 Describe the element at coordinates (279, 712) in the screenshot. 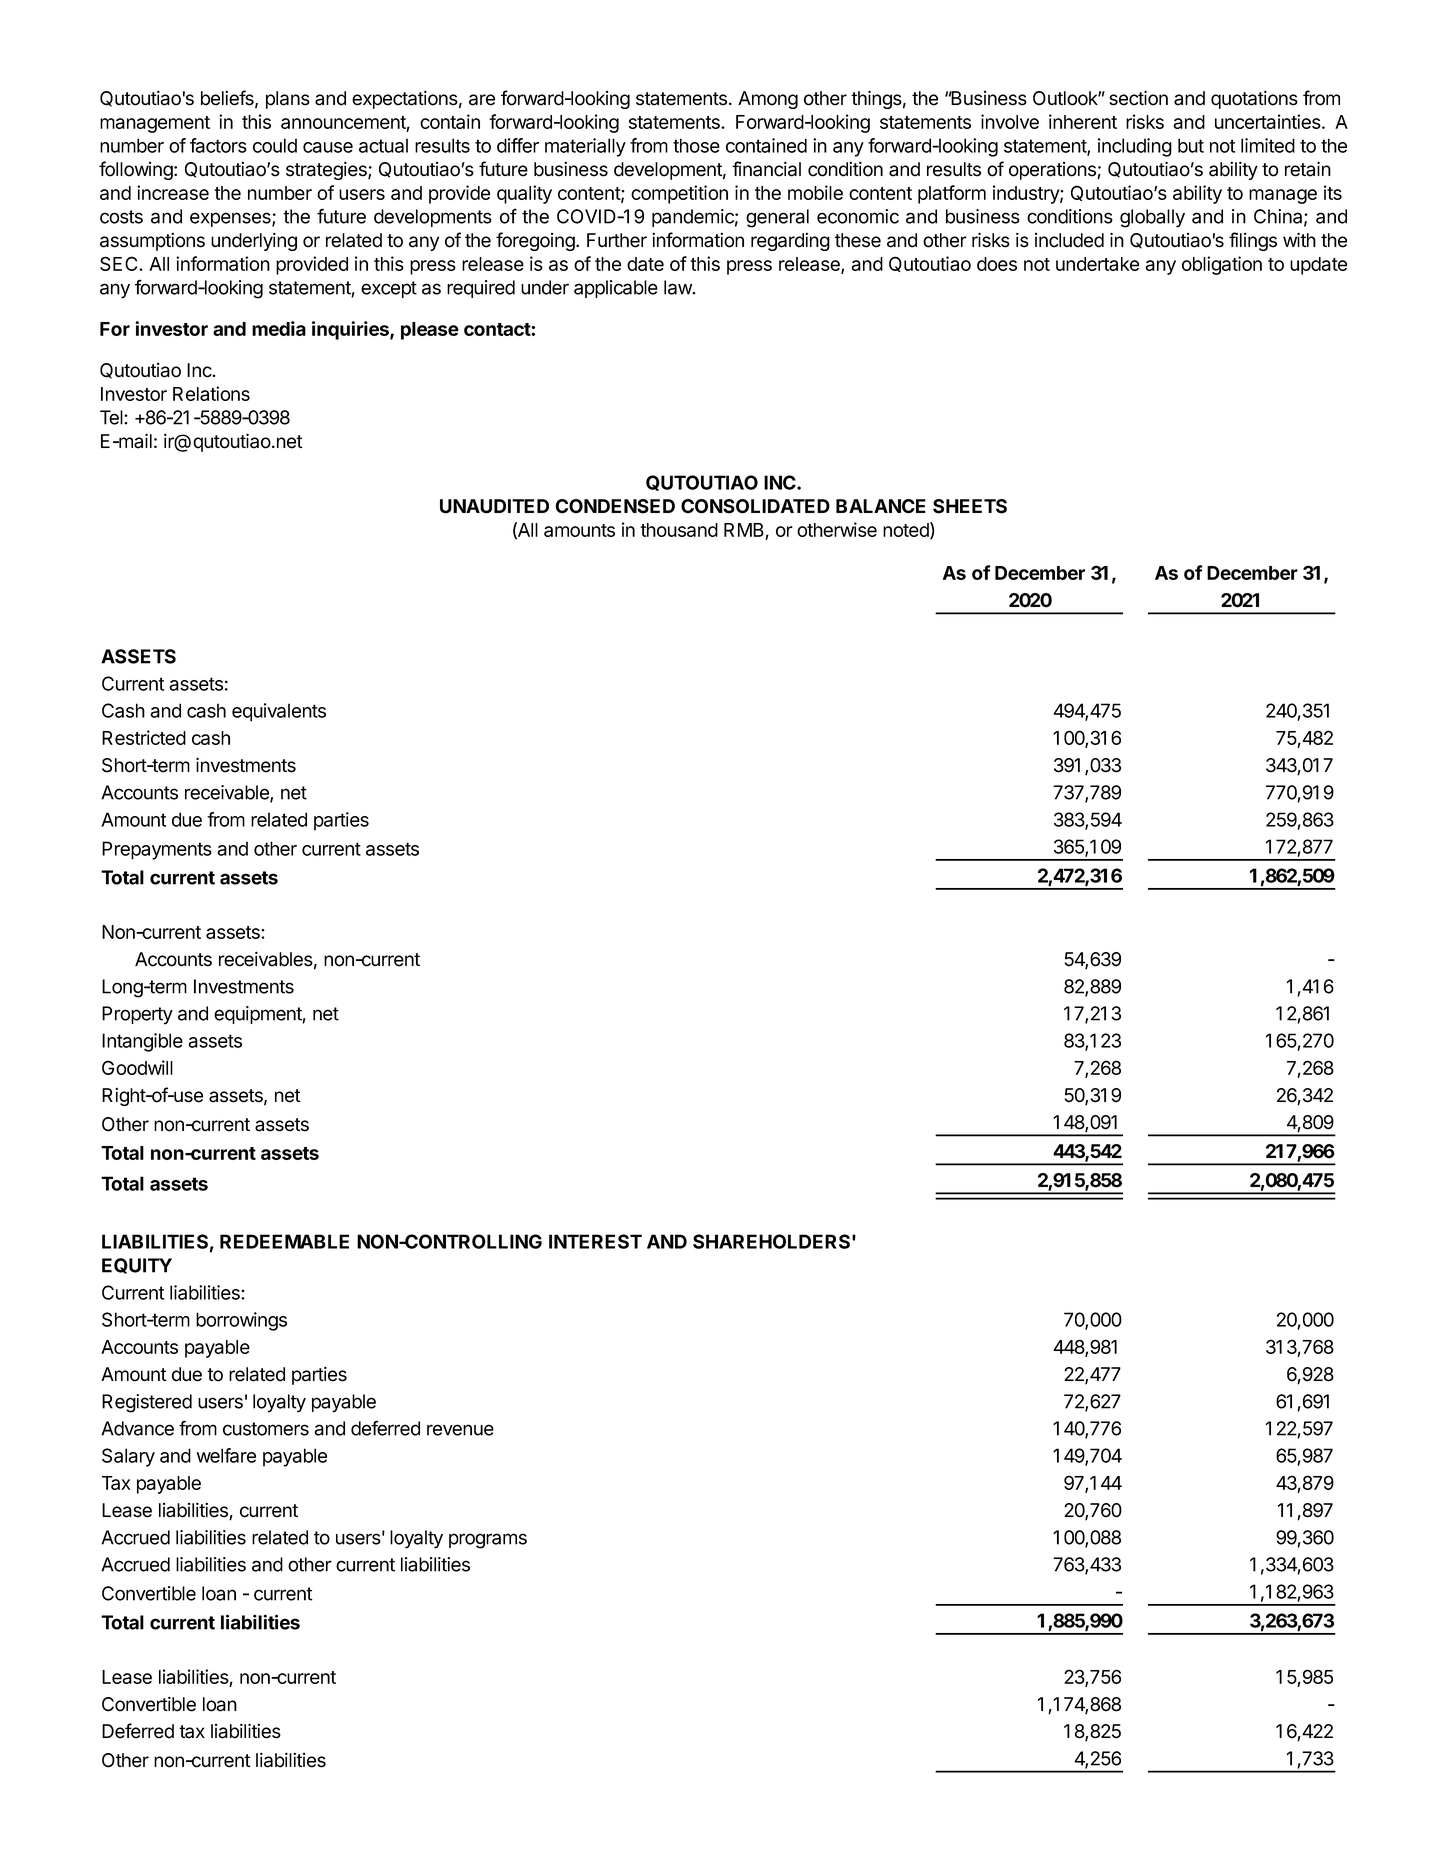

I see `equivalents` at that location.
